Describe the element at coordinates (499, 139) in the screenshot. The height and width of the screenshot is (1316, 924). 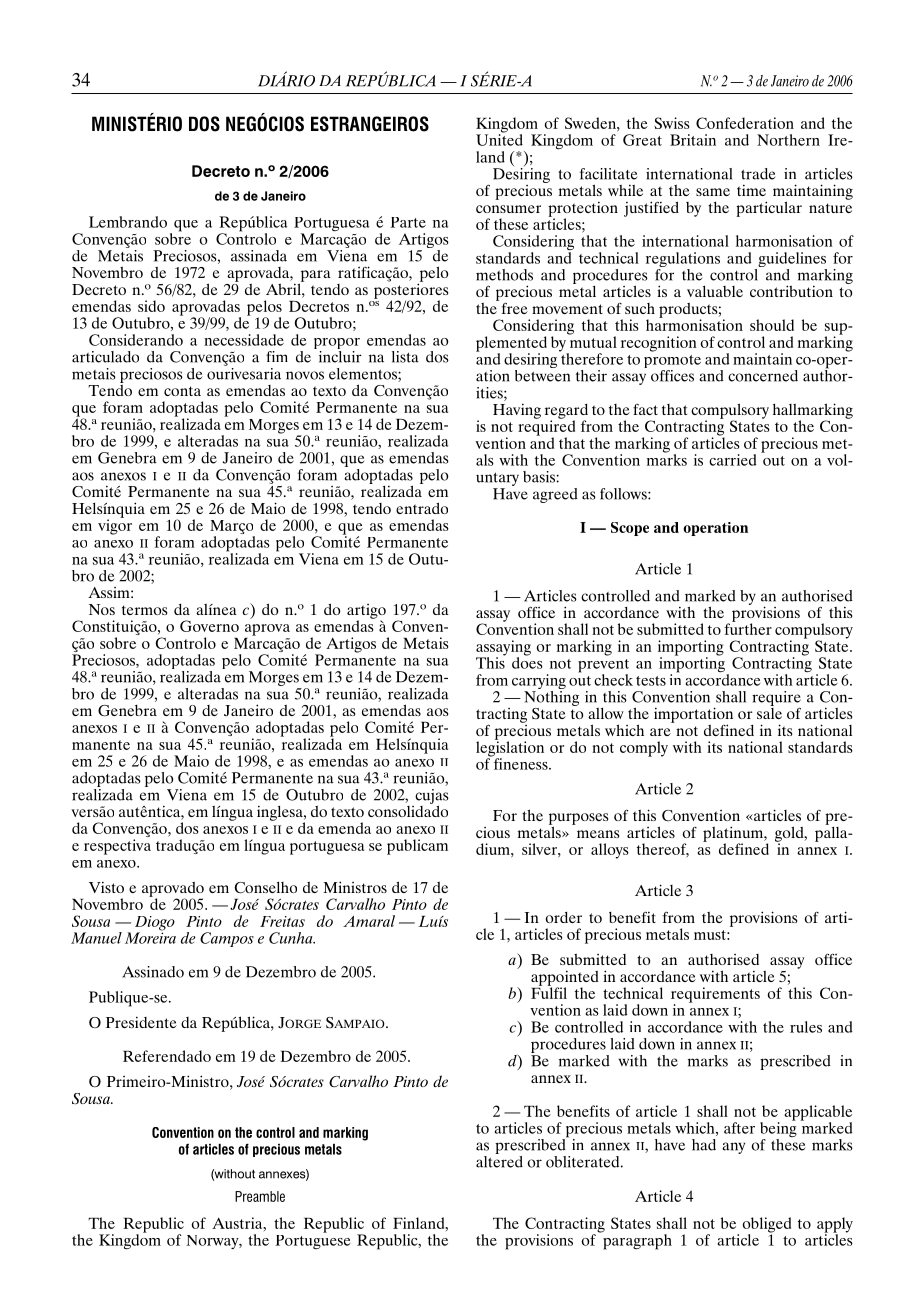
I see `United` at that location.
